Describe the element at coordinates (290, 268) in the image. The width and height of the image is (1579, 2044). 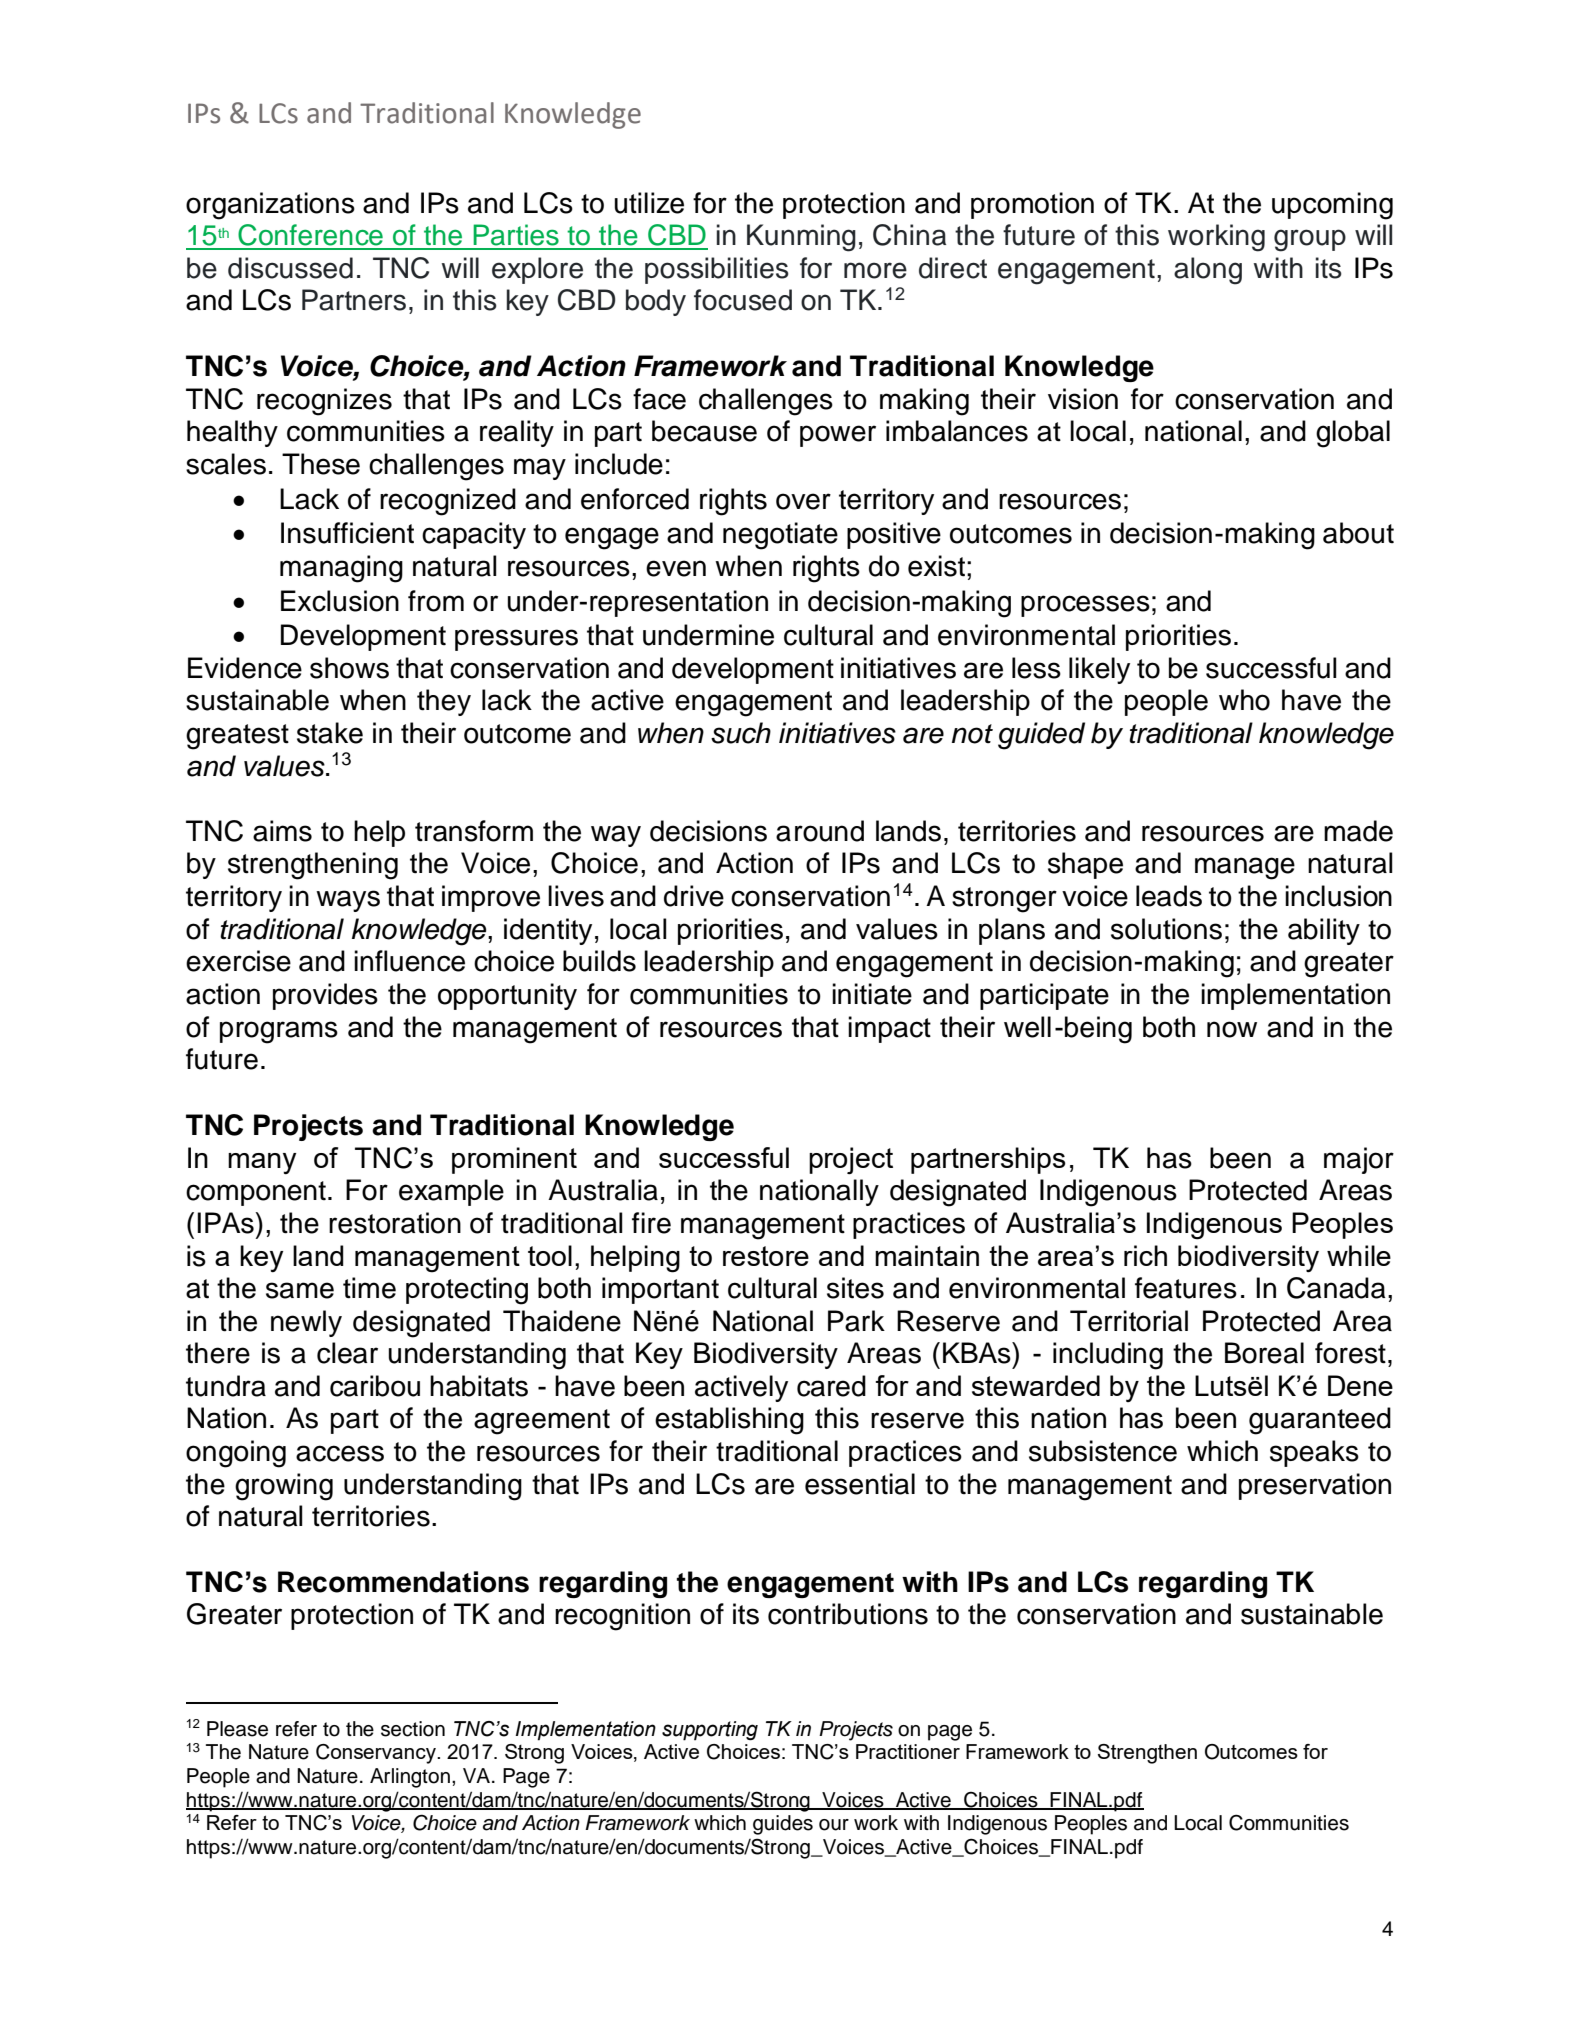
I see `discussed` at that location.
